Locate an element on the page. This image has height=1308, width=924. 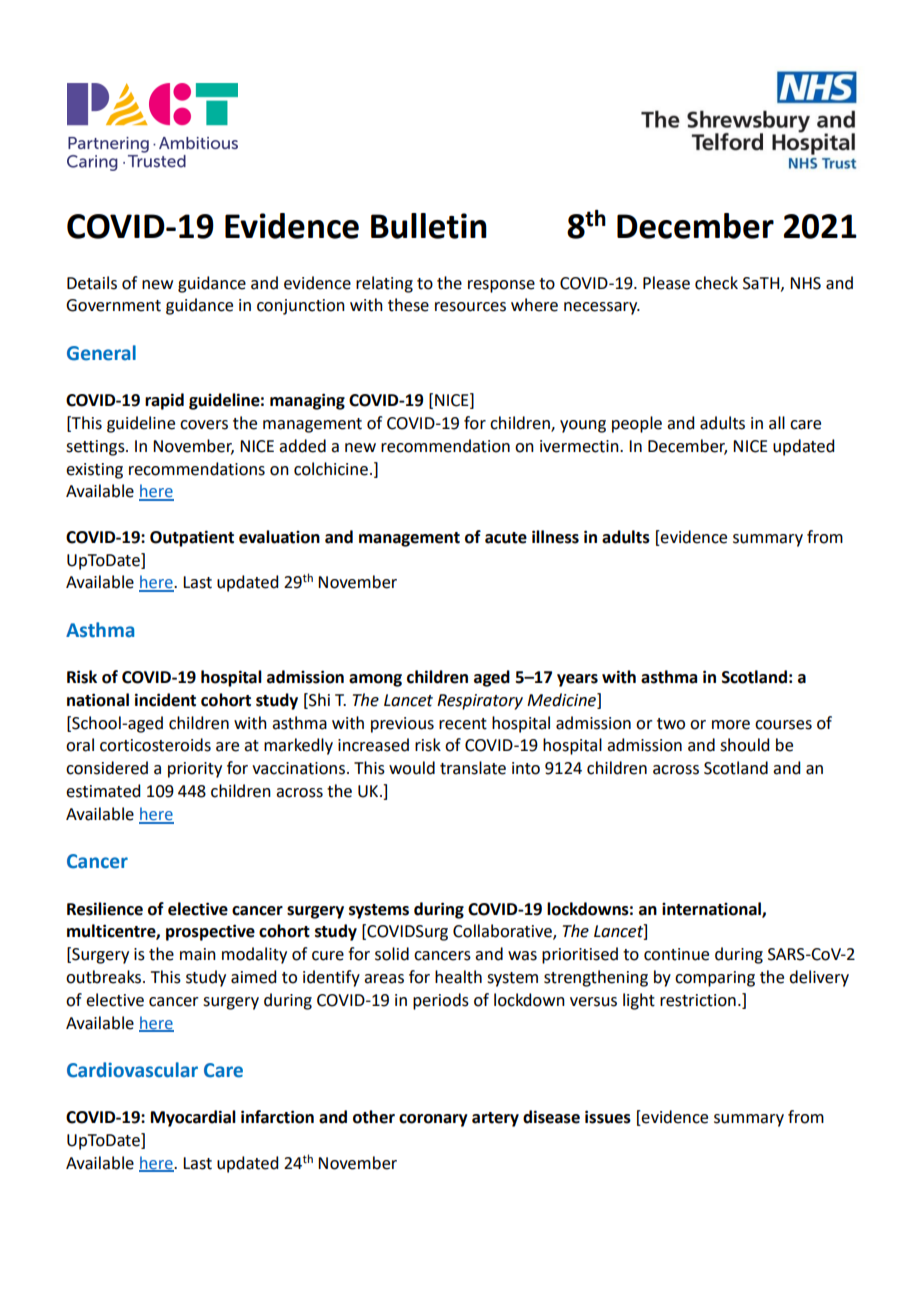
Respiratory is located at coordinates (480, 702).
